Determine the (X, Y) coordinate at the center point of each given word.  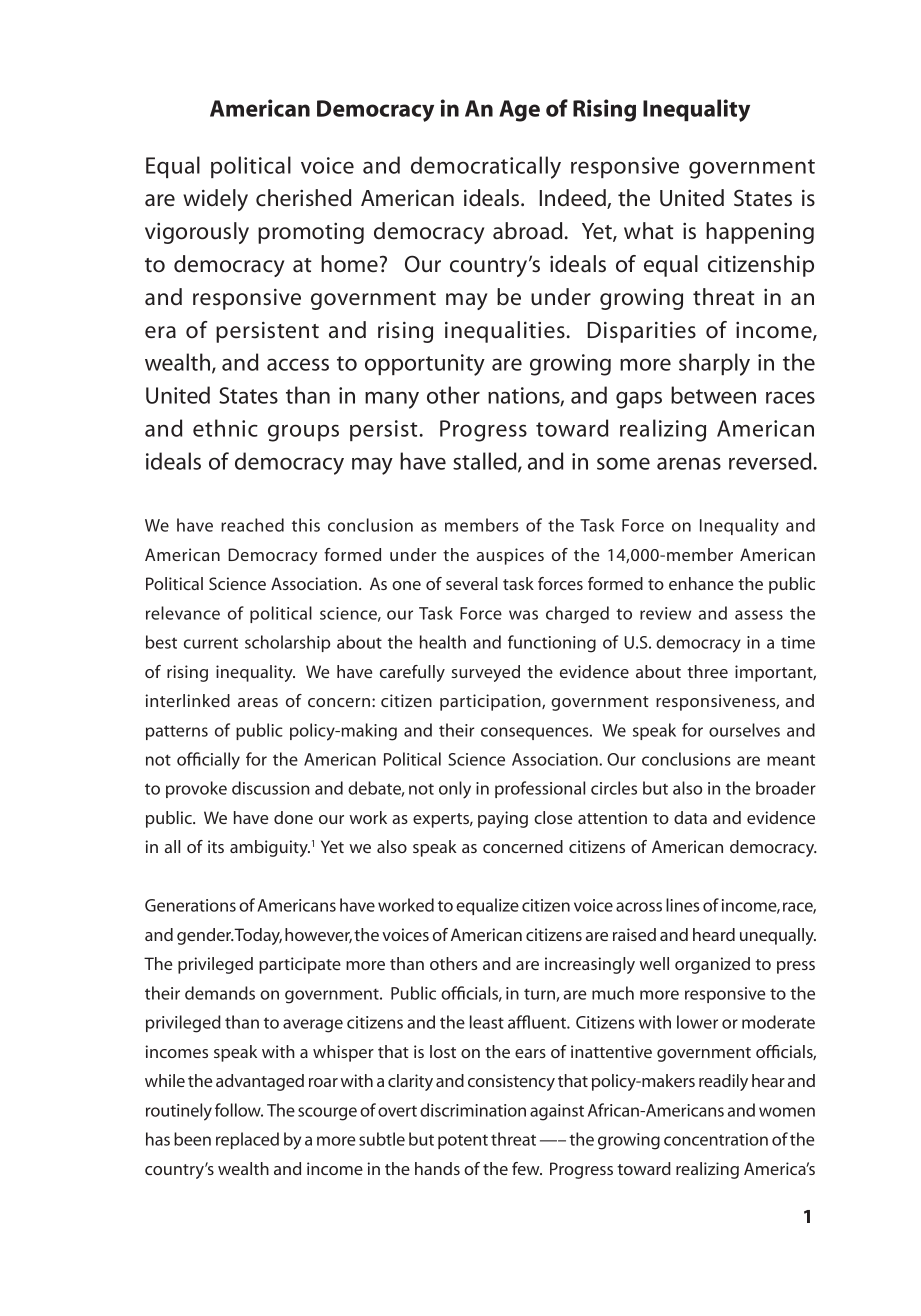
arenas (689, 463)
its (216, 846)
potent (463, 1141)
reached (252, 525)
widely (215, 200)
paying (503, 819)
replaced (247, 1140)
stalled (486, 462)
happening (760, 233)
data (690, 817)
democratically (486, 167)
